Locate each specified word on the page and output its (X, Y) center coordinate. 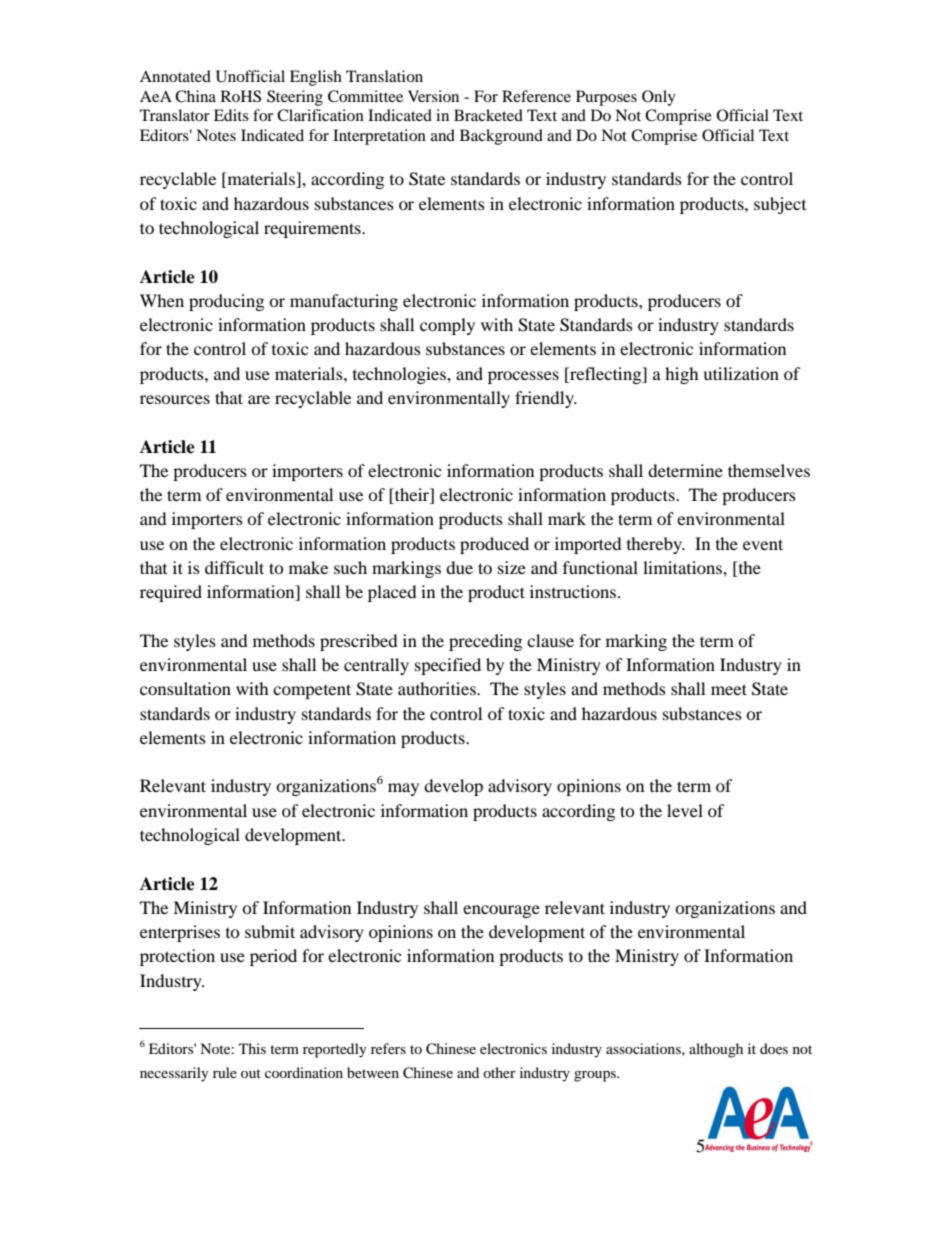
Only (659, 98)
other (499, 1072)
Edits (231, 115)
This (252, 1048)
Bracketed (488, 115)
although (716, 1050)
